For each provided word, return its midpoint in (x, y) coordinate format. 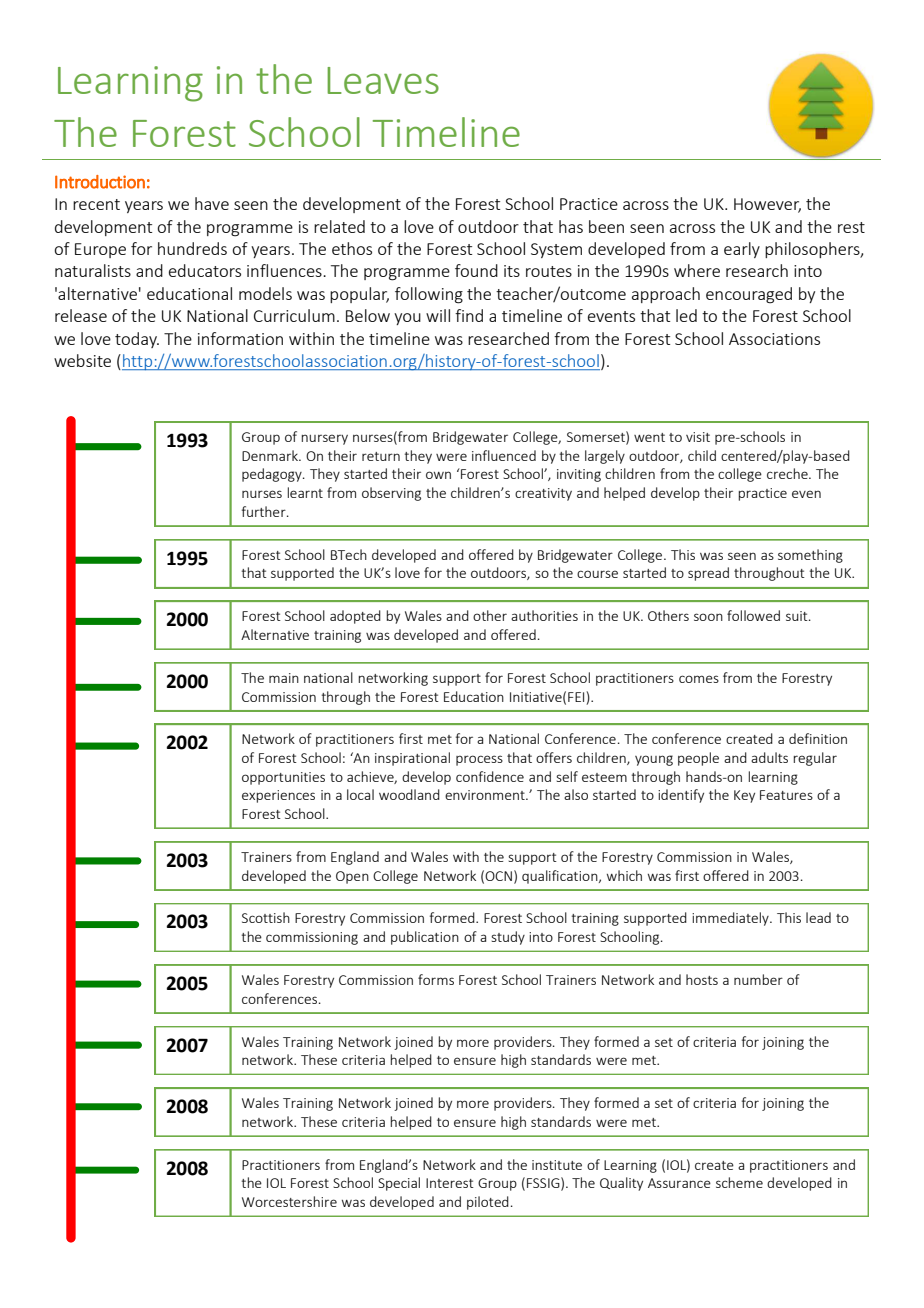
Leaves (383, 80)
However (767, 205)
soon (708, 617)
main (284, 678)
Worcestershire (289, 1201)
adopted (355, 617)
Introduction (100, 182)
